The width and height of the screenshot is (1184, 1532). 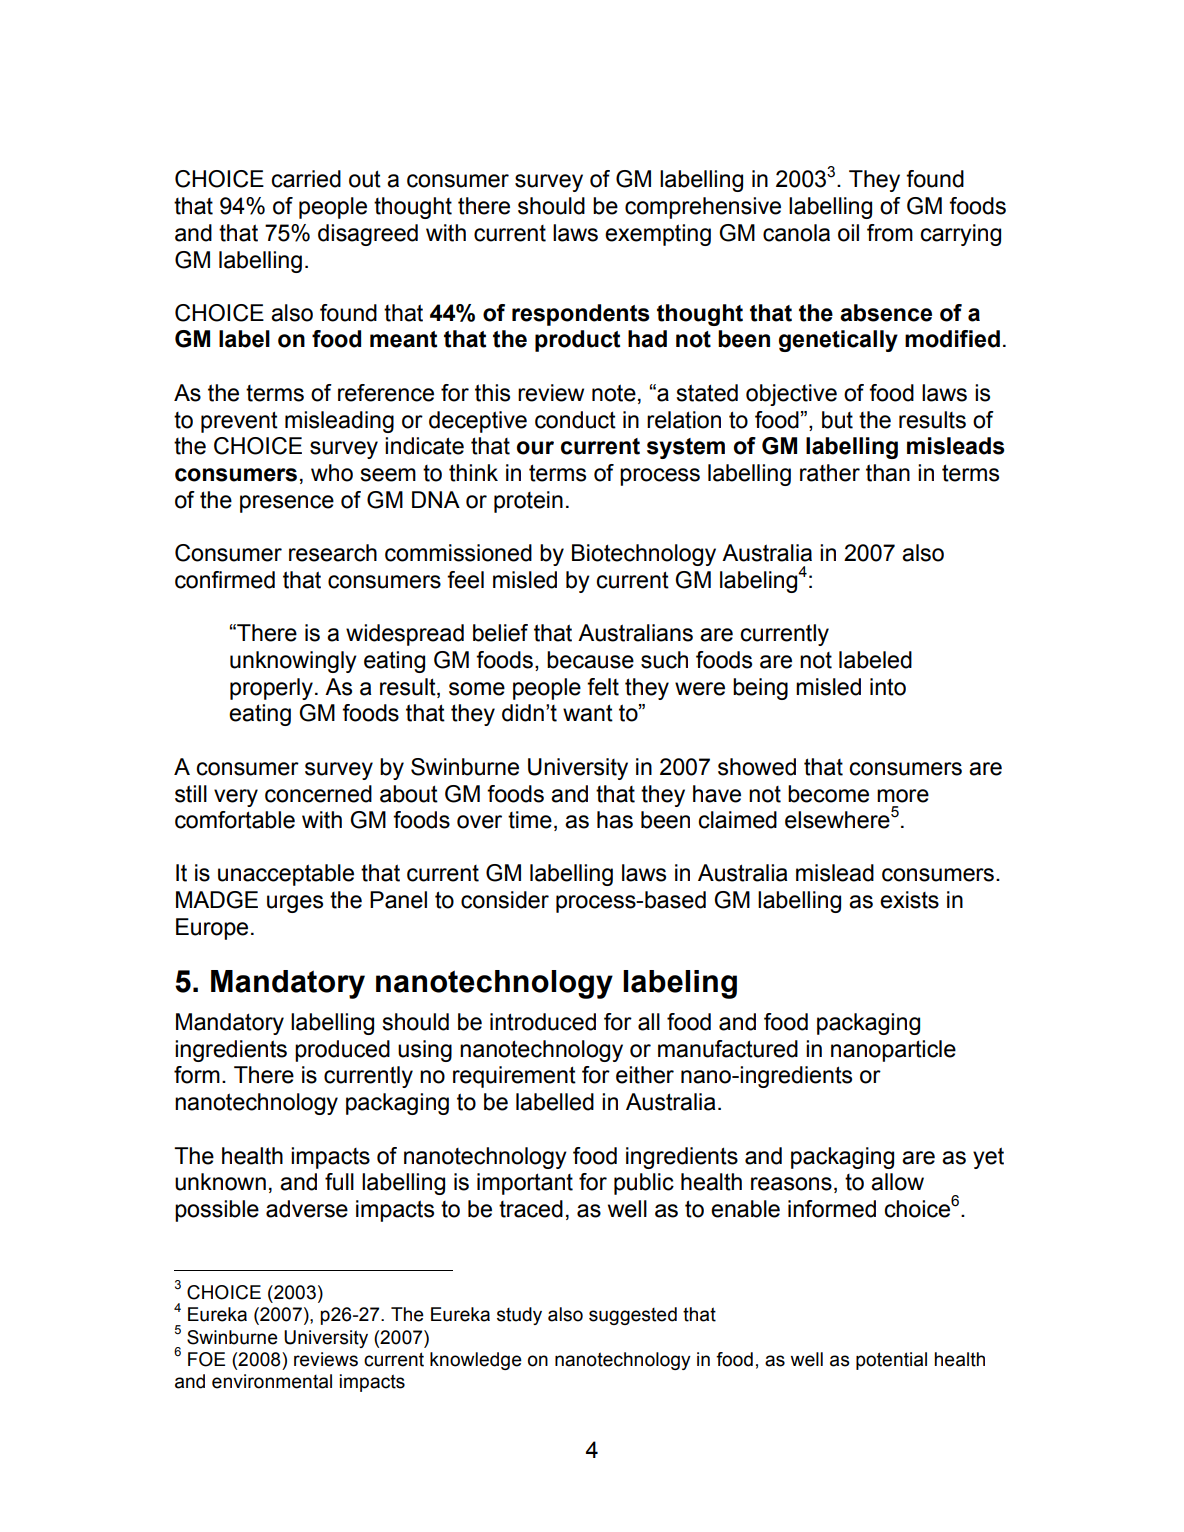 What do you see at coordinates (306, 179) in the screenshot?
I see `carried` at bounding box center [306, 179].
